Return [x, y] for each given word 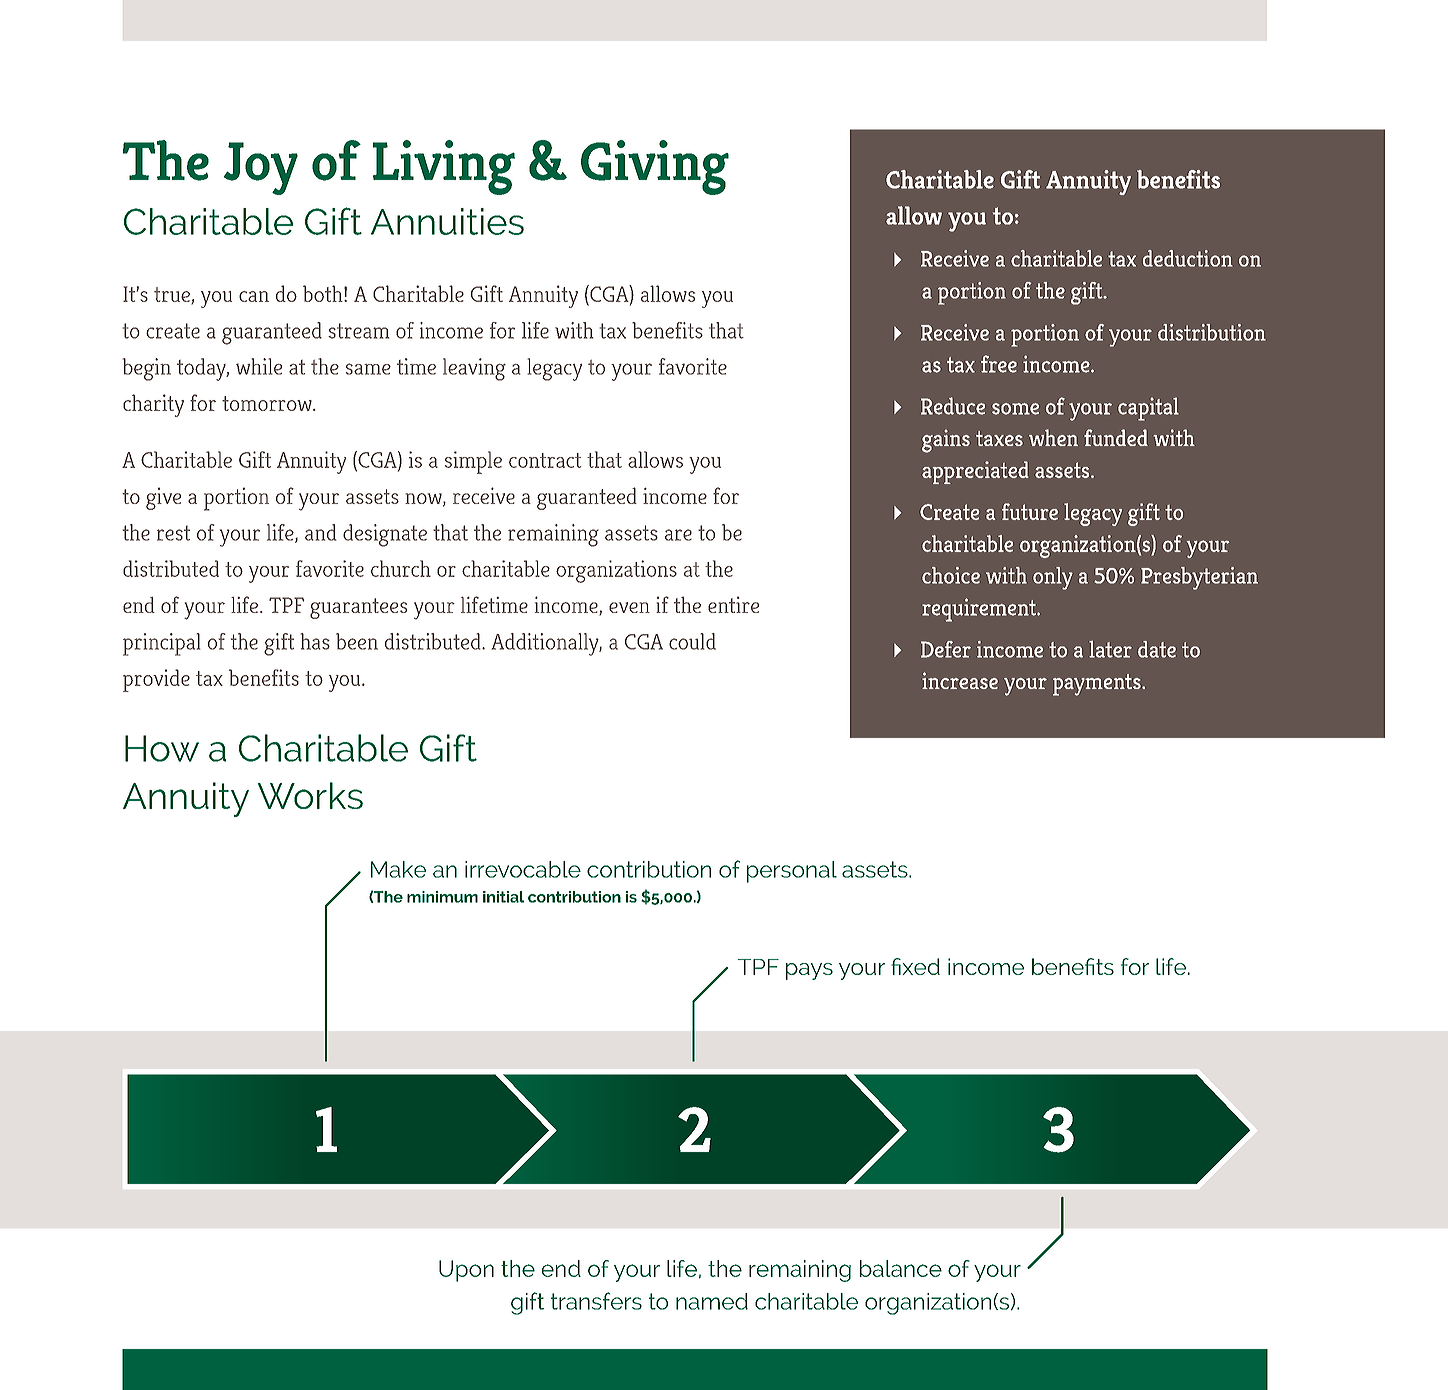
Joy [260, 168]
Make [398, 869]
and [321, 532]
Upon [466, 1271]
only [1053, 578]
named [712, 1301]
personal [792, 872]
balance [901, 1268]
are [678, 535]
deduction [1188, 258]
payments [1098, 685]
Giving [655, 167]
